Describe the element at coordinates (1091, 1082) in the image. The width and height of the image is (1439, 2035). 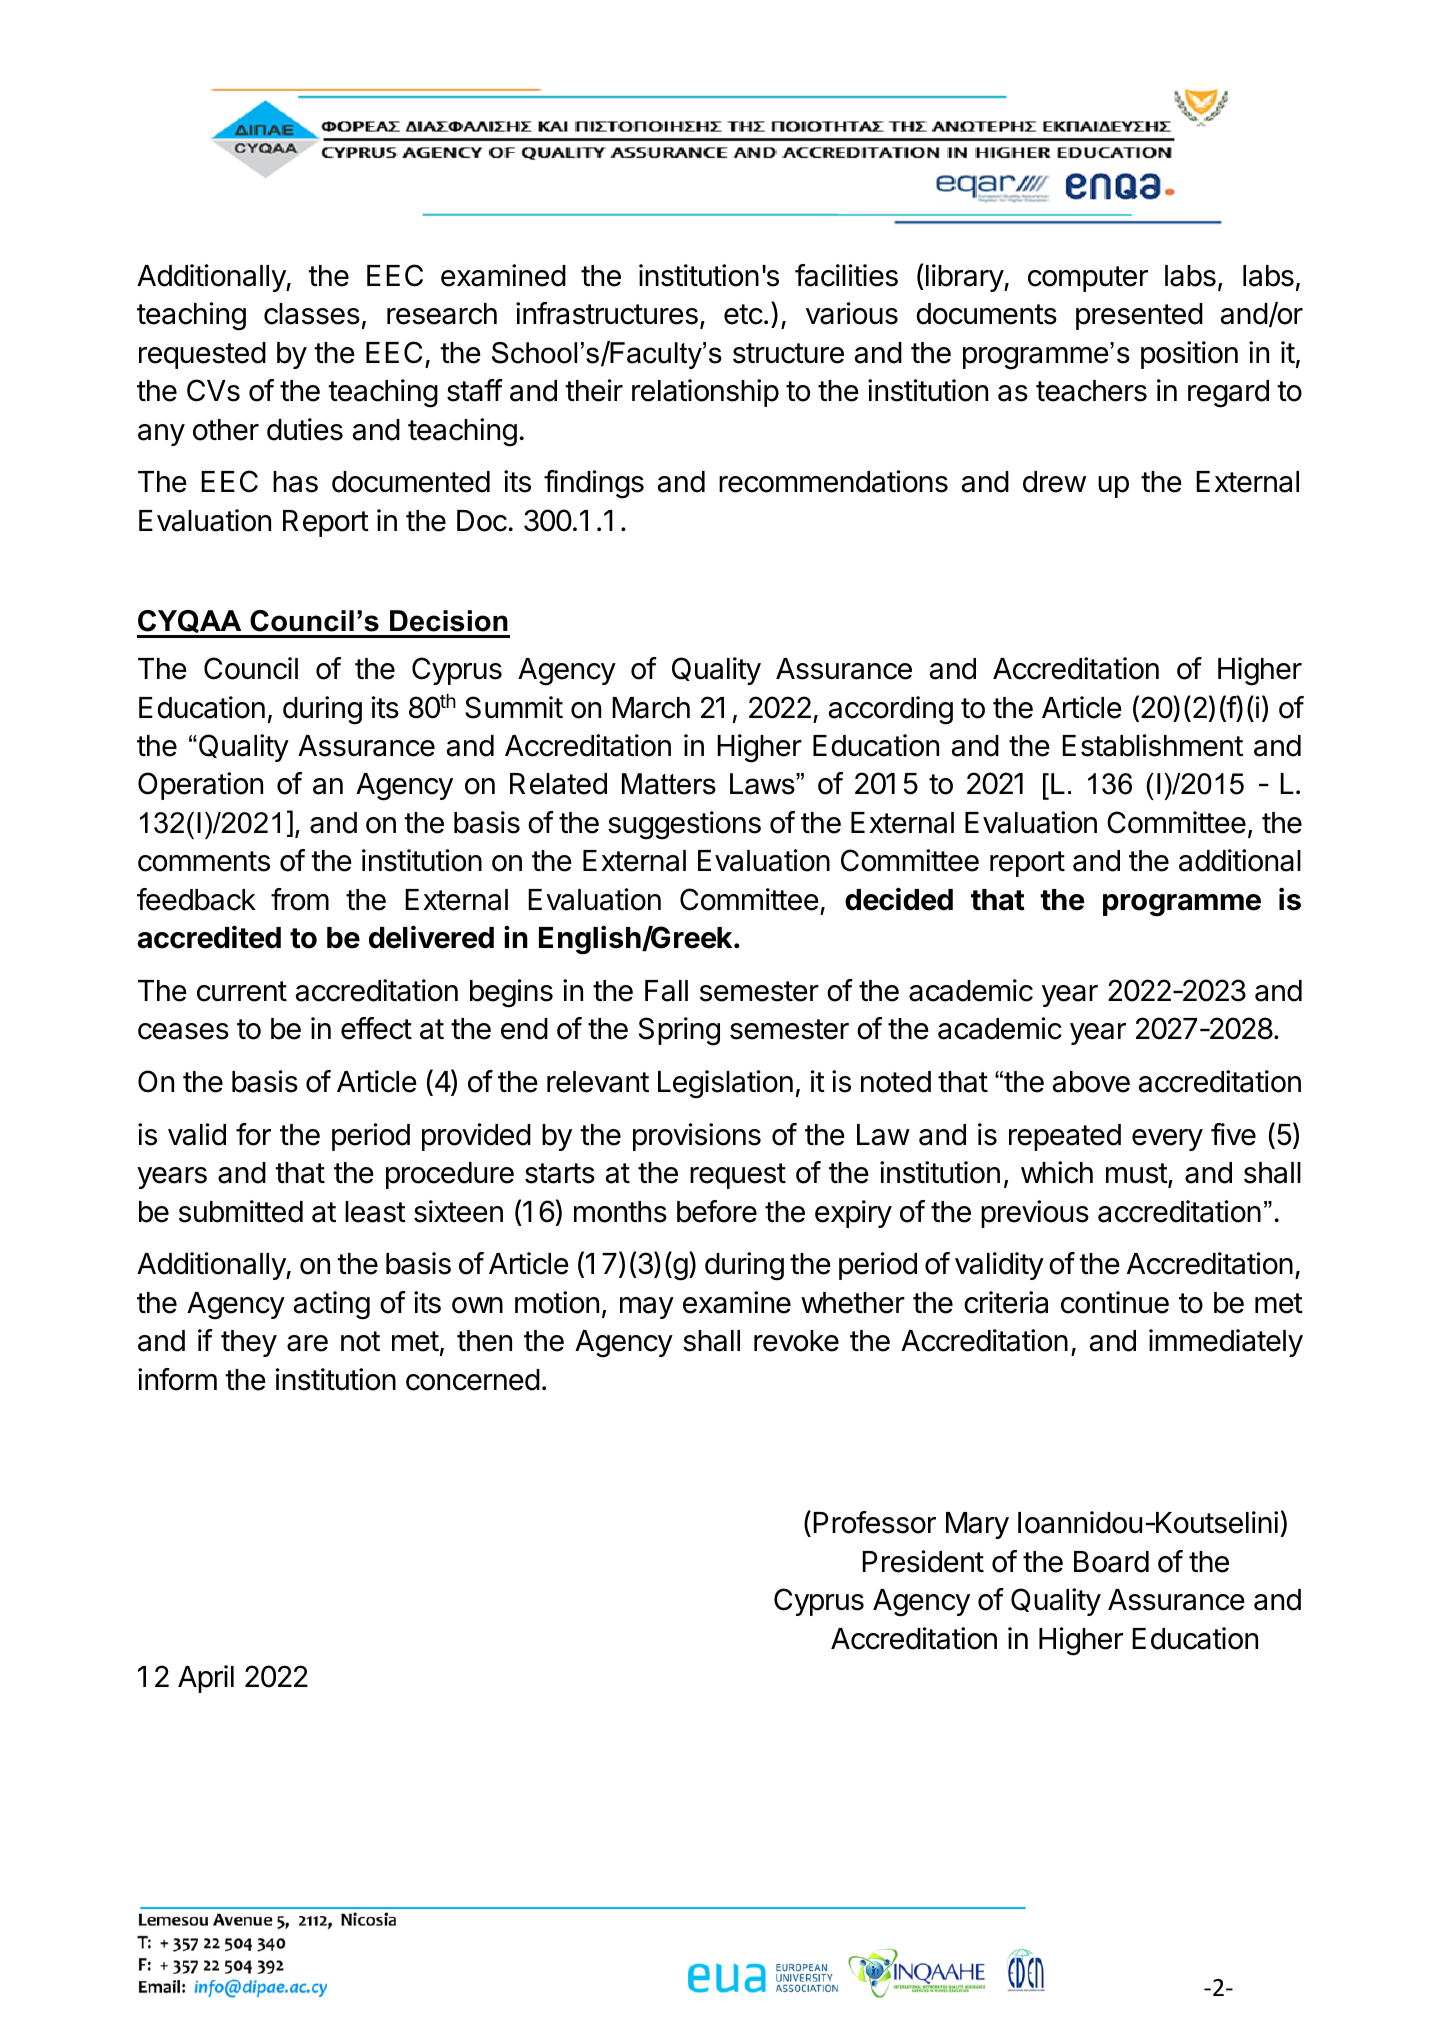
I see `above` at that location.
